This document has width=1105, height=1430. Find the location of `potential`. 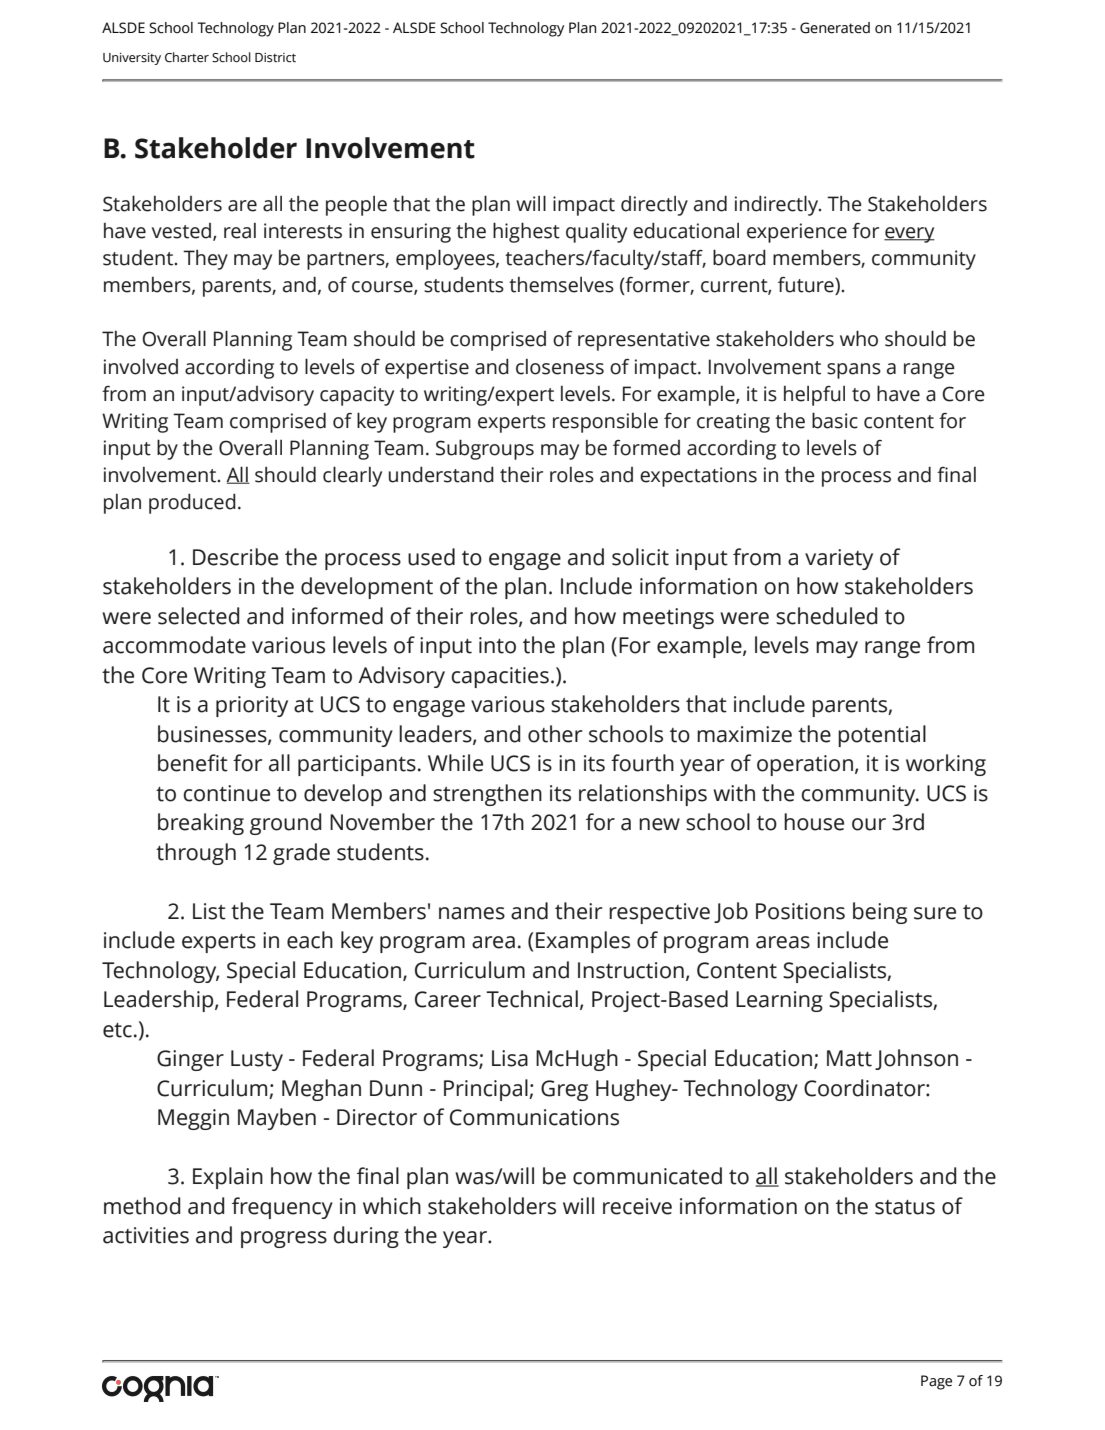

potential is located at coordinates (882, 736).
